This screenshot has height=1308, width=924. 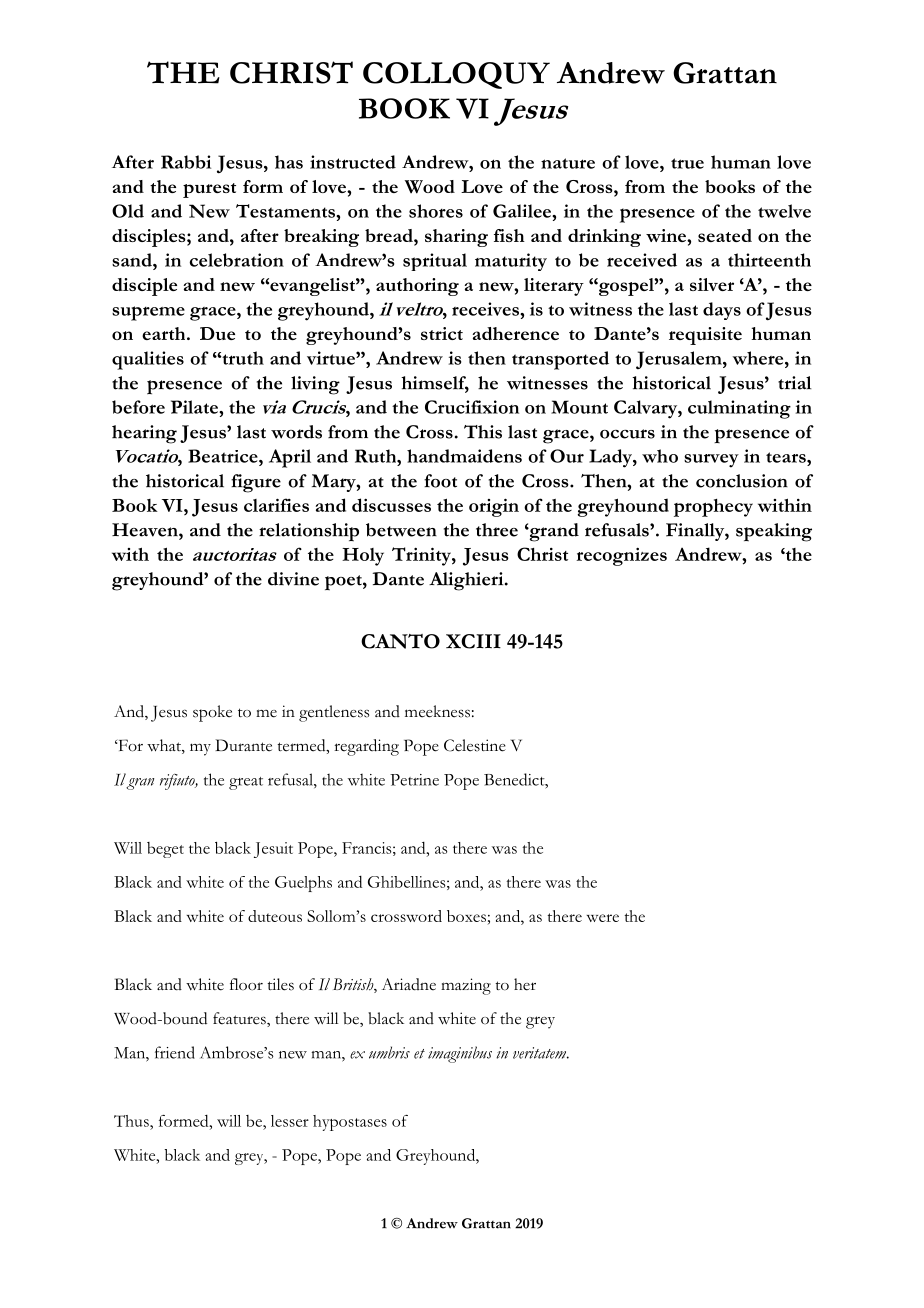 I want to click on requisite, so click(x=705, y=336).
